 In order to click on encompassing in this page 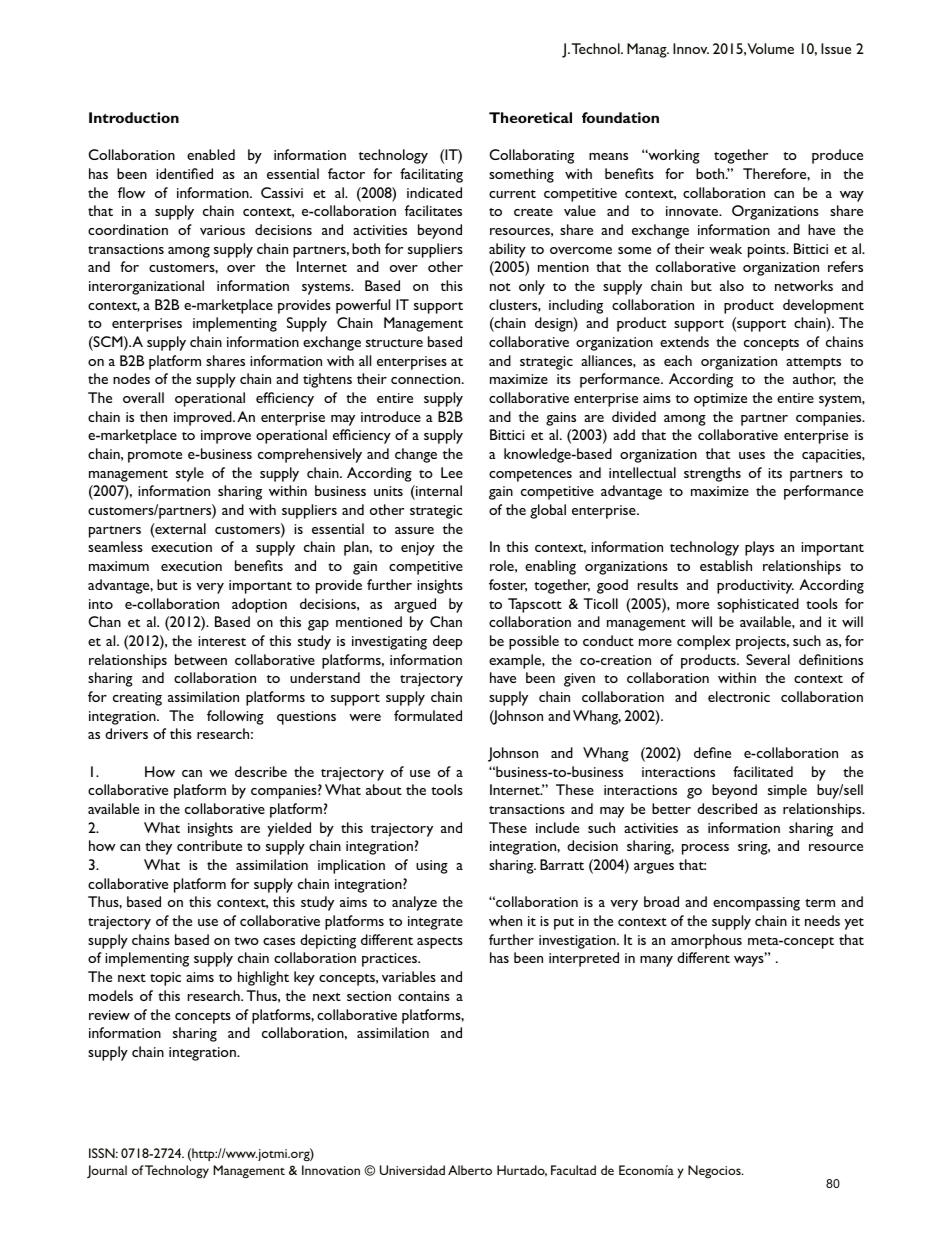, I will do `click(756, 904)`.
